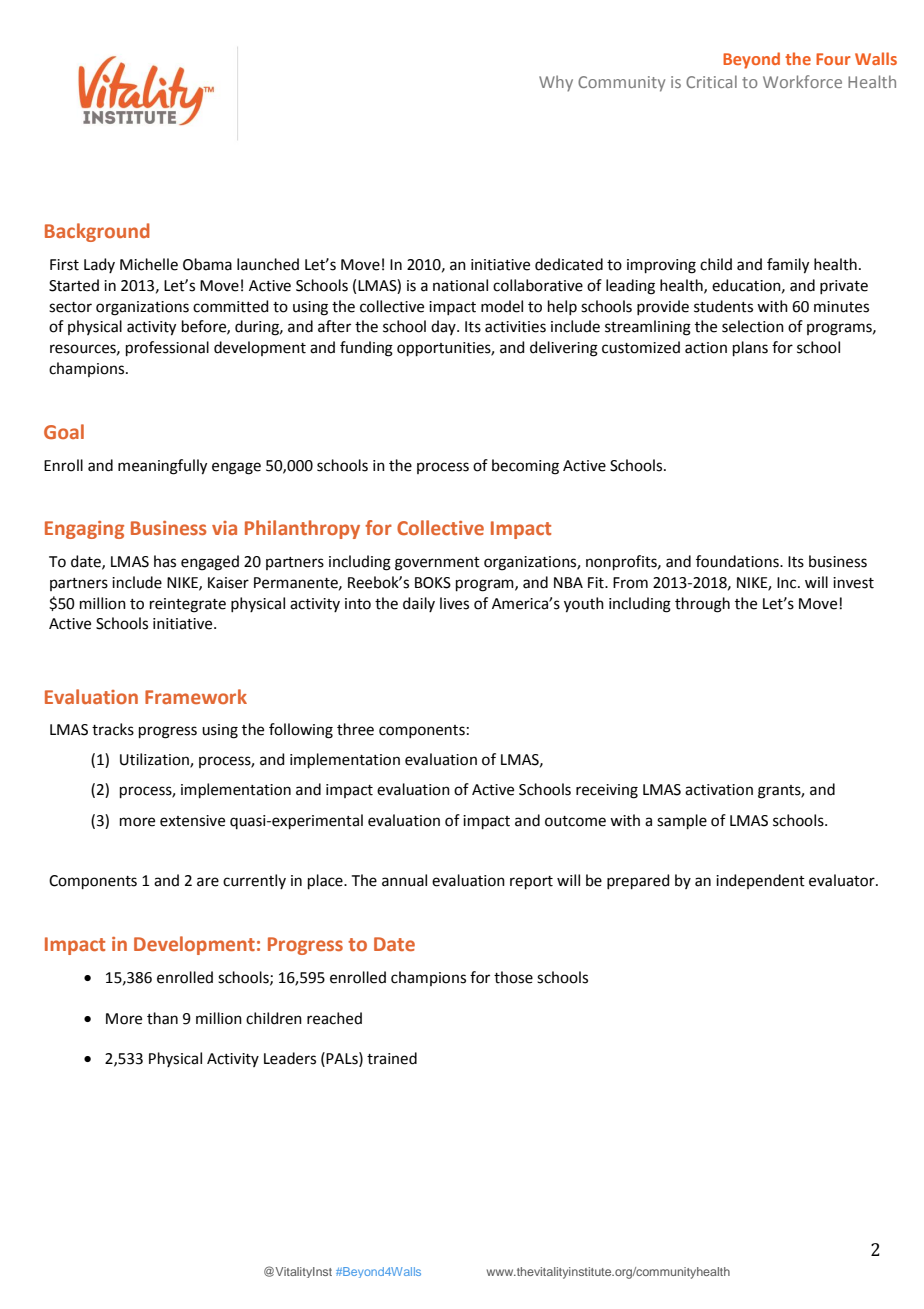 The width and height of the screenshot is (924, 1309). Describe the element at coordinates (165, 561) in the screenshot. I see `has` at that location.
